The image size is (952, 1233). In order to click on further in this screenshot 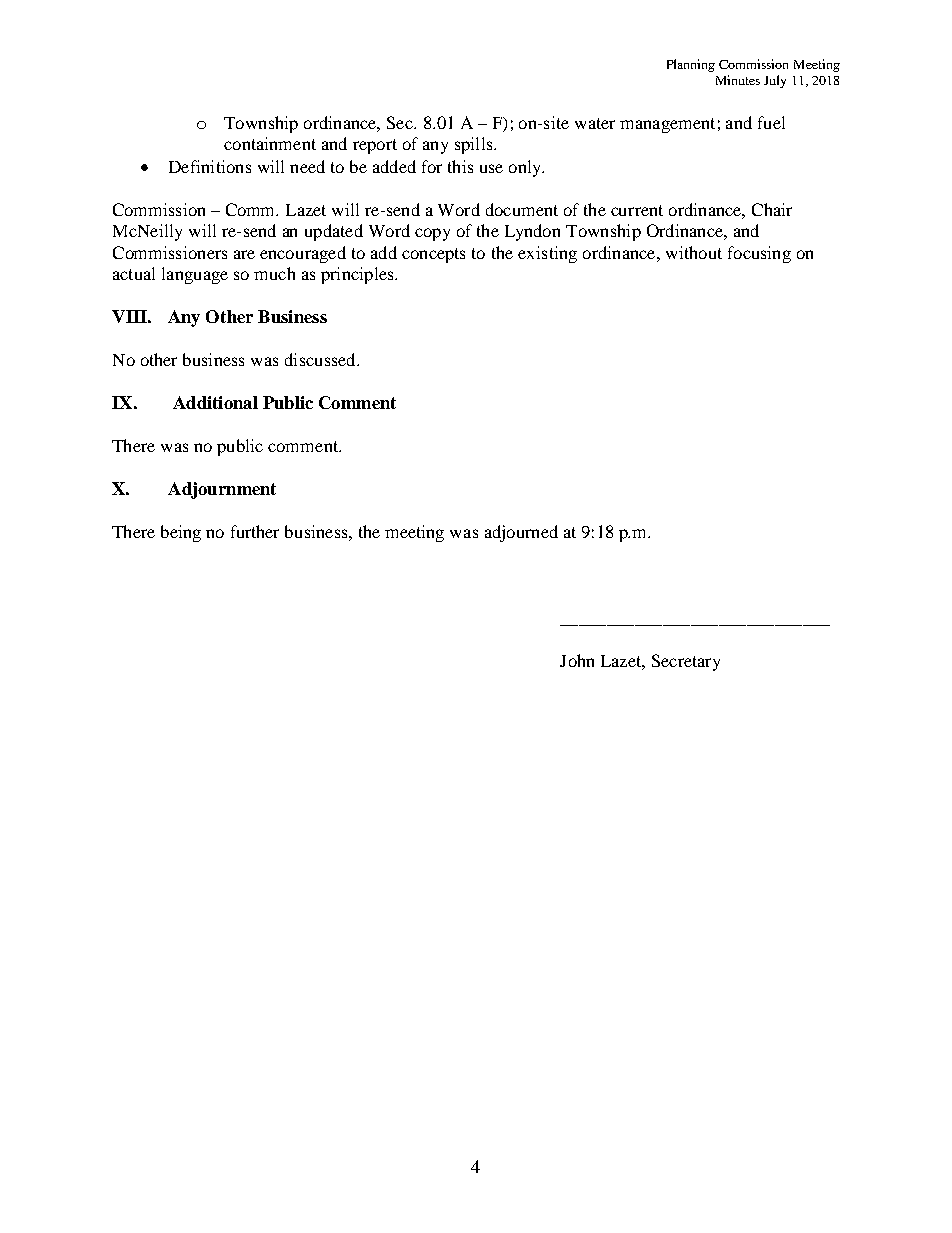, I will do `click(255, 531)`.
